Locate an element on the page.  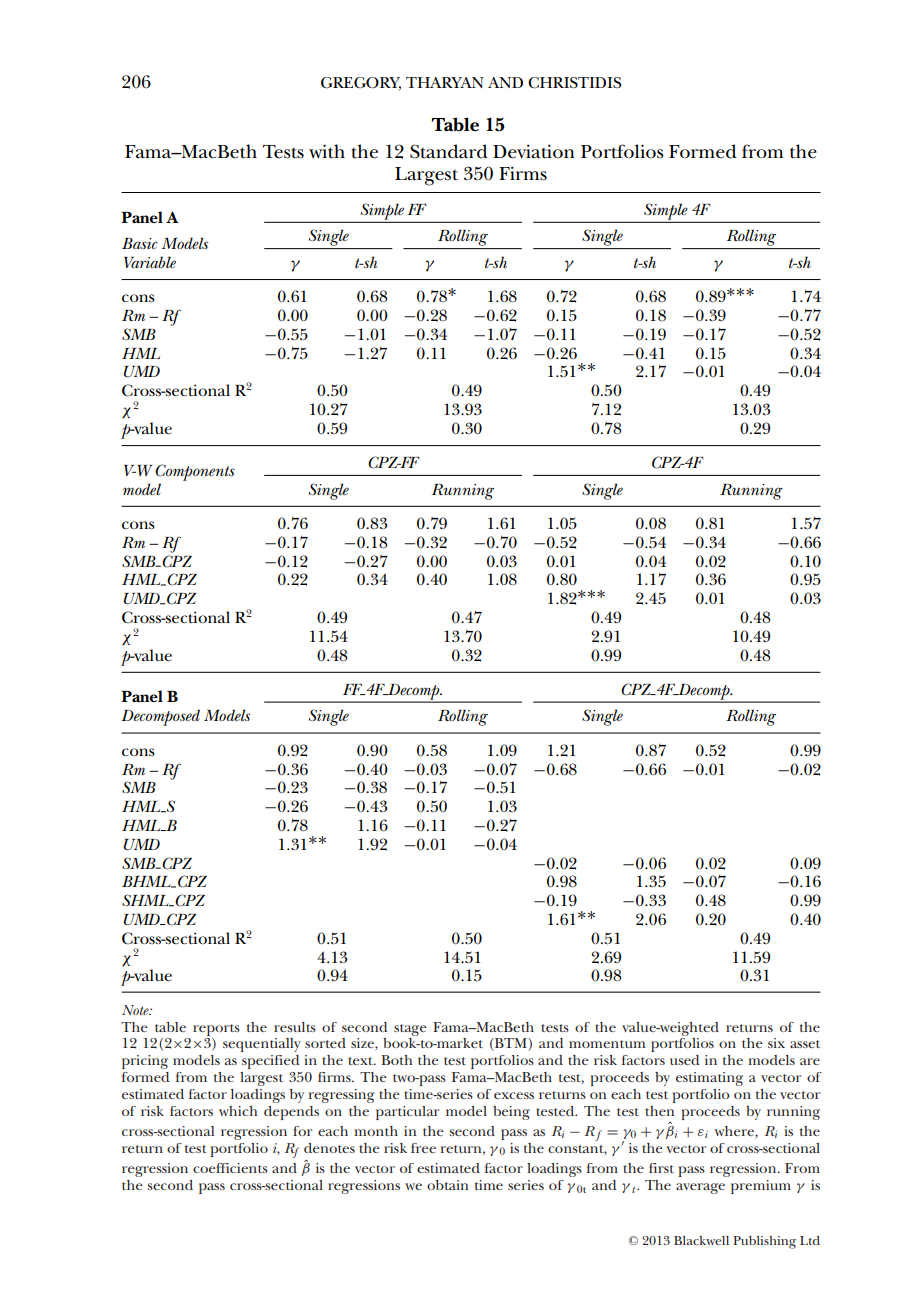
Deviation is located at coordinates (534, 152).
